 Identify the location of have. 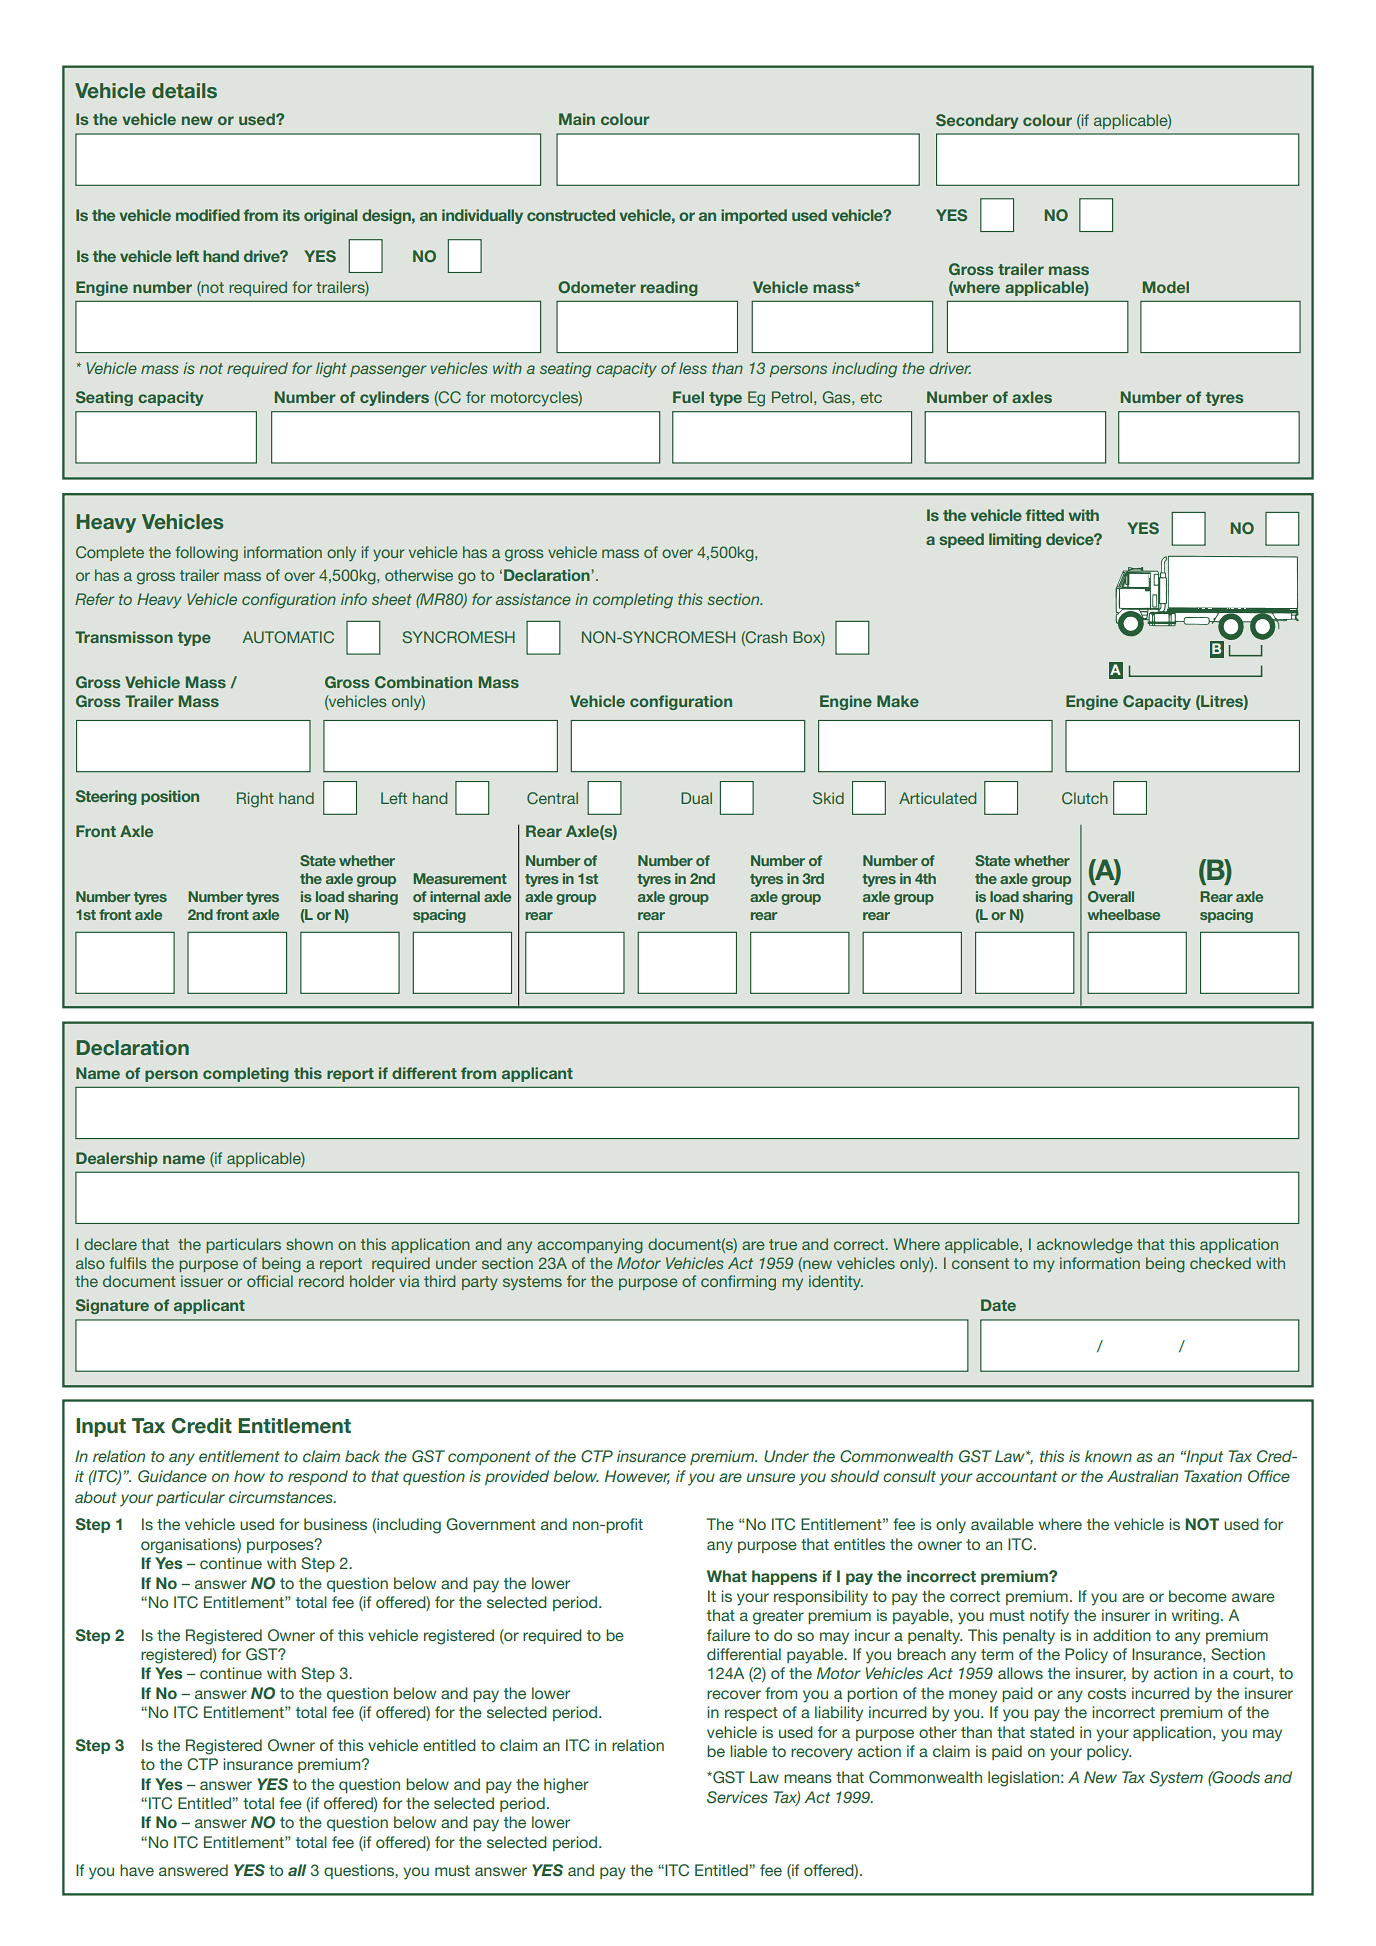
(137, 1870).
